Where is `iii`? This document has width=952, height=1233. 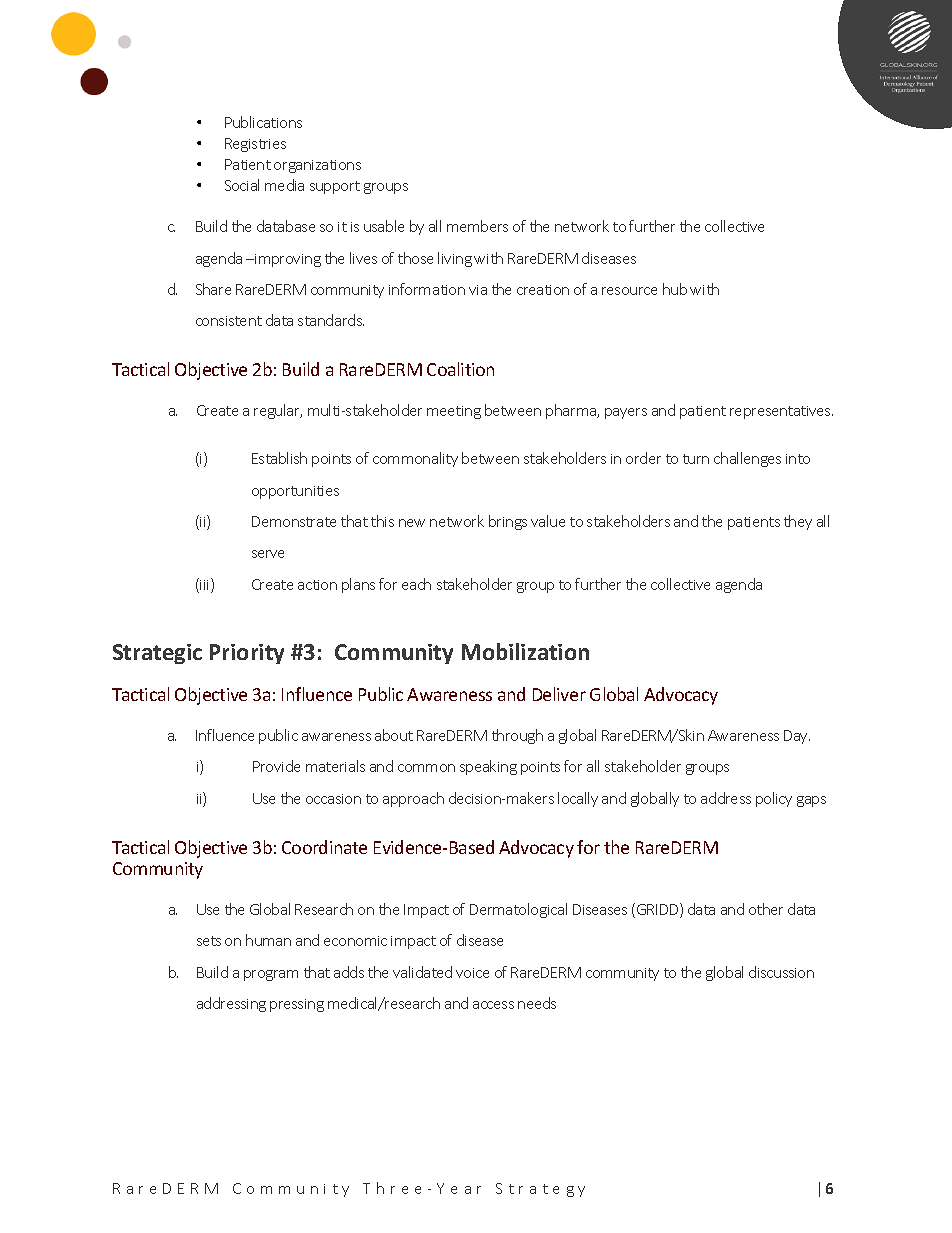 iii is located at coordinates (205, 585).
